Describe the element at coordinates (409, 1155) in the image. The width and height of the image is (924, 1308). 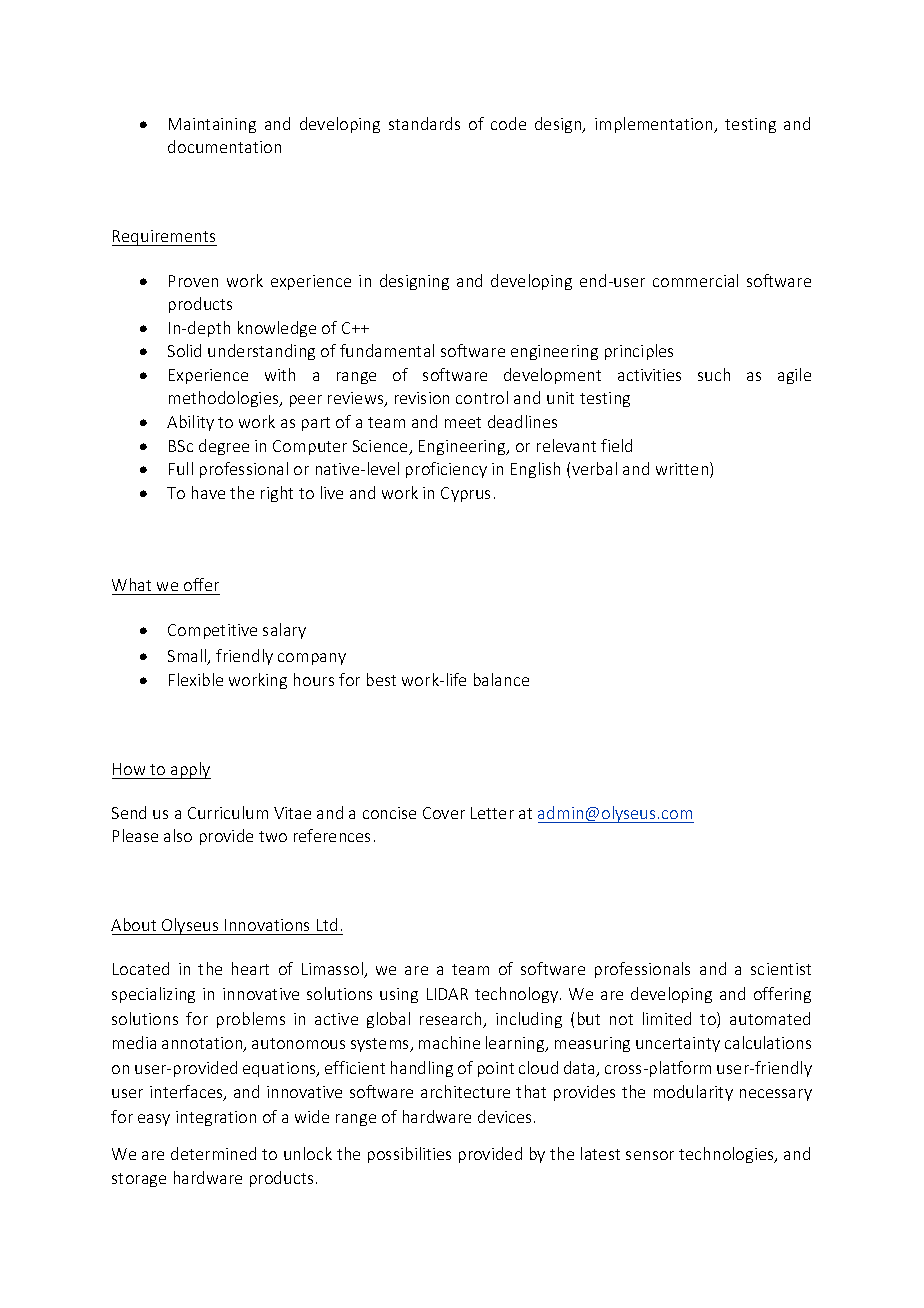
I see `possibilities` at that location.
